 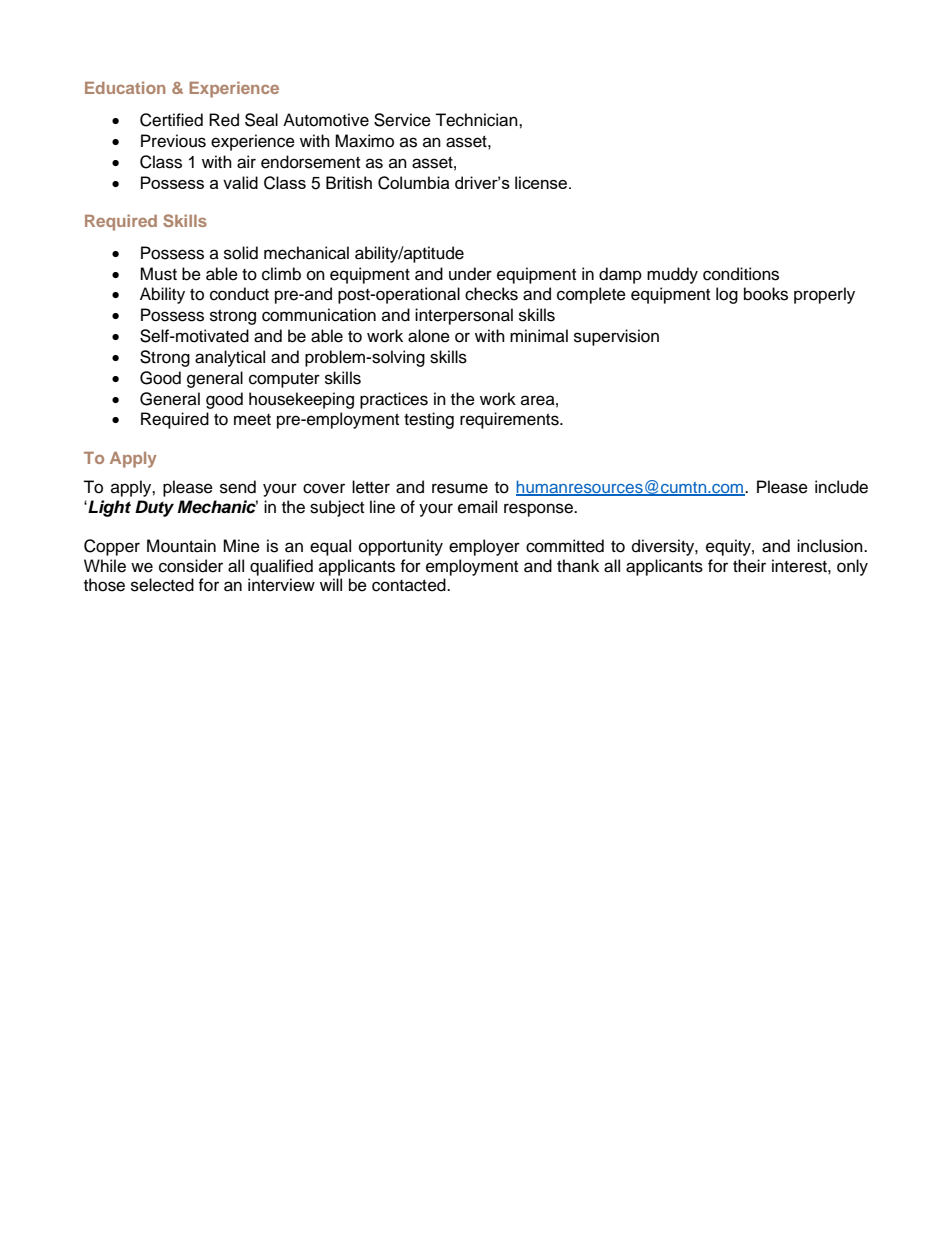 I want to click on alone, so click(x=429, y=336).
